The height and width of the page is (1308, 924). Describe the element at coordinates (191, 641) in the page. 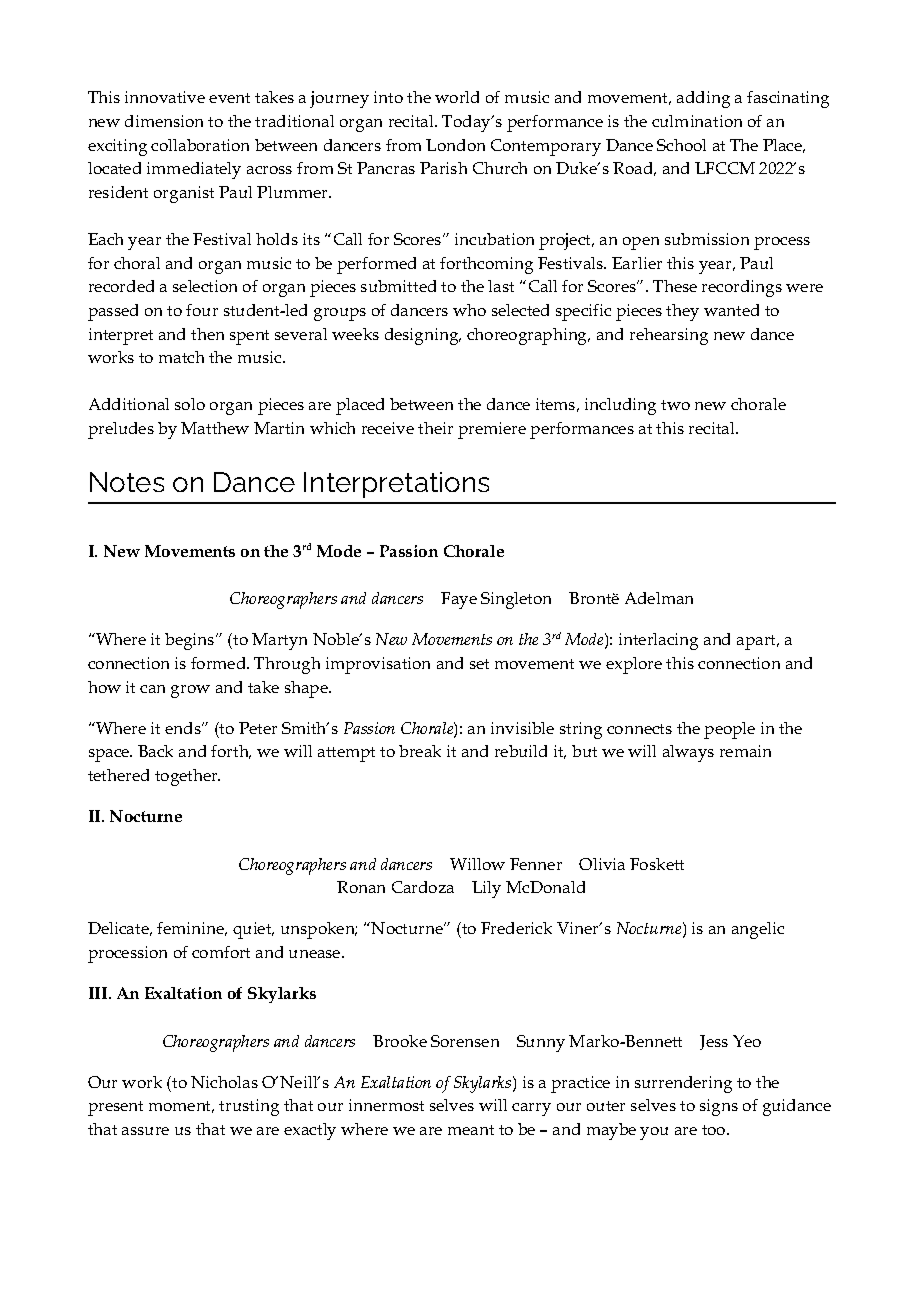

I see `begins` at that location.
